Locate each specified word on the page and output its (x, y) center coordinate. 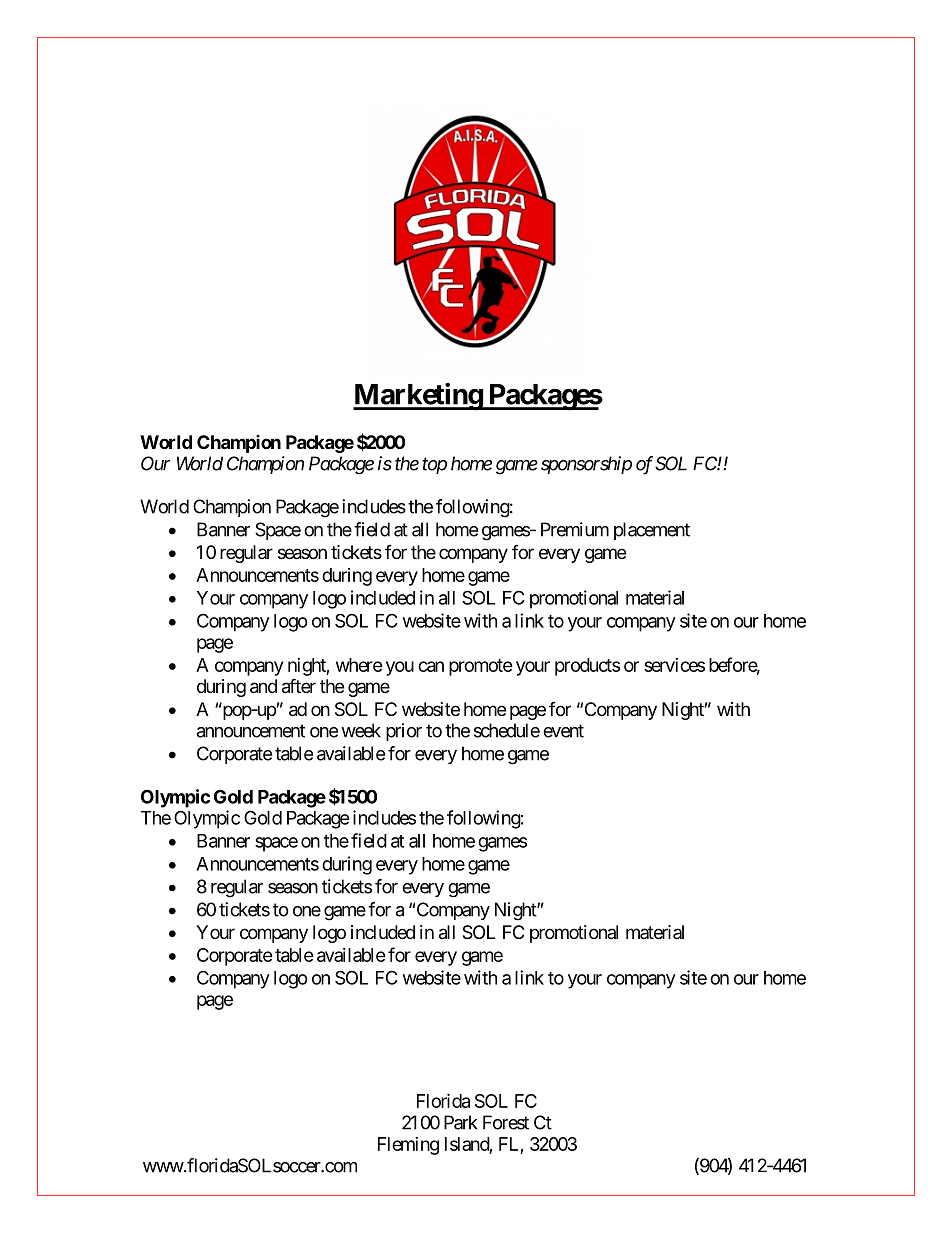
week (361, 730)
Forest (506, 1122)
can (431, 666)
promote (481, 667)
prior (404, 732)
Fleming (408, 1146)
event (563, 731)
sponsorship (586, 465)
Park (461, 1122)
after (299, 686)
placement (652, 531)
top (434, 466)
